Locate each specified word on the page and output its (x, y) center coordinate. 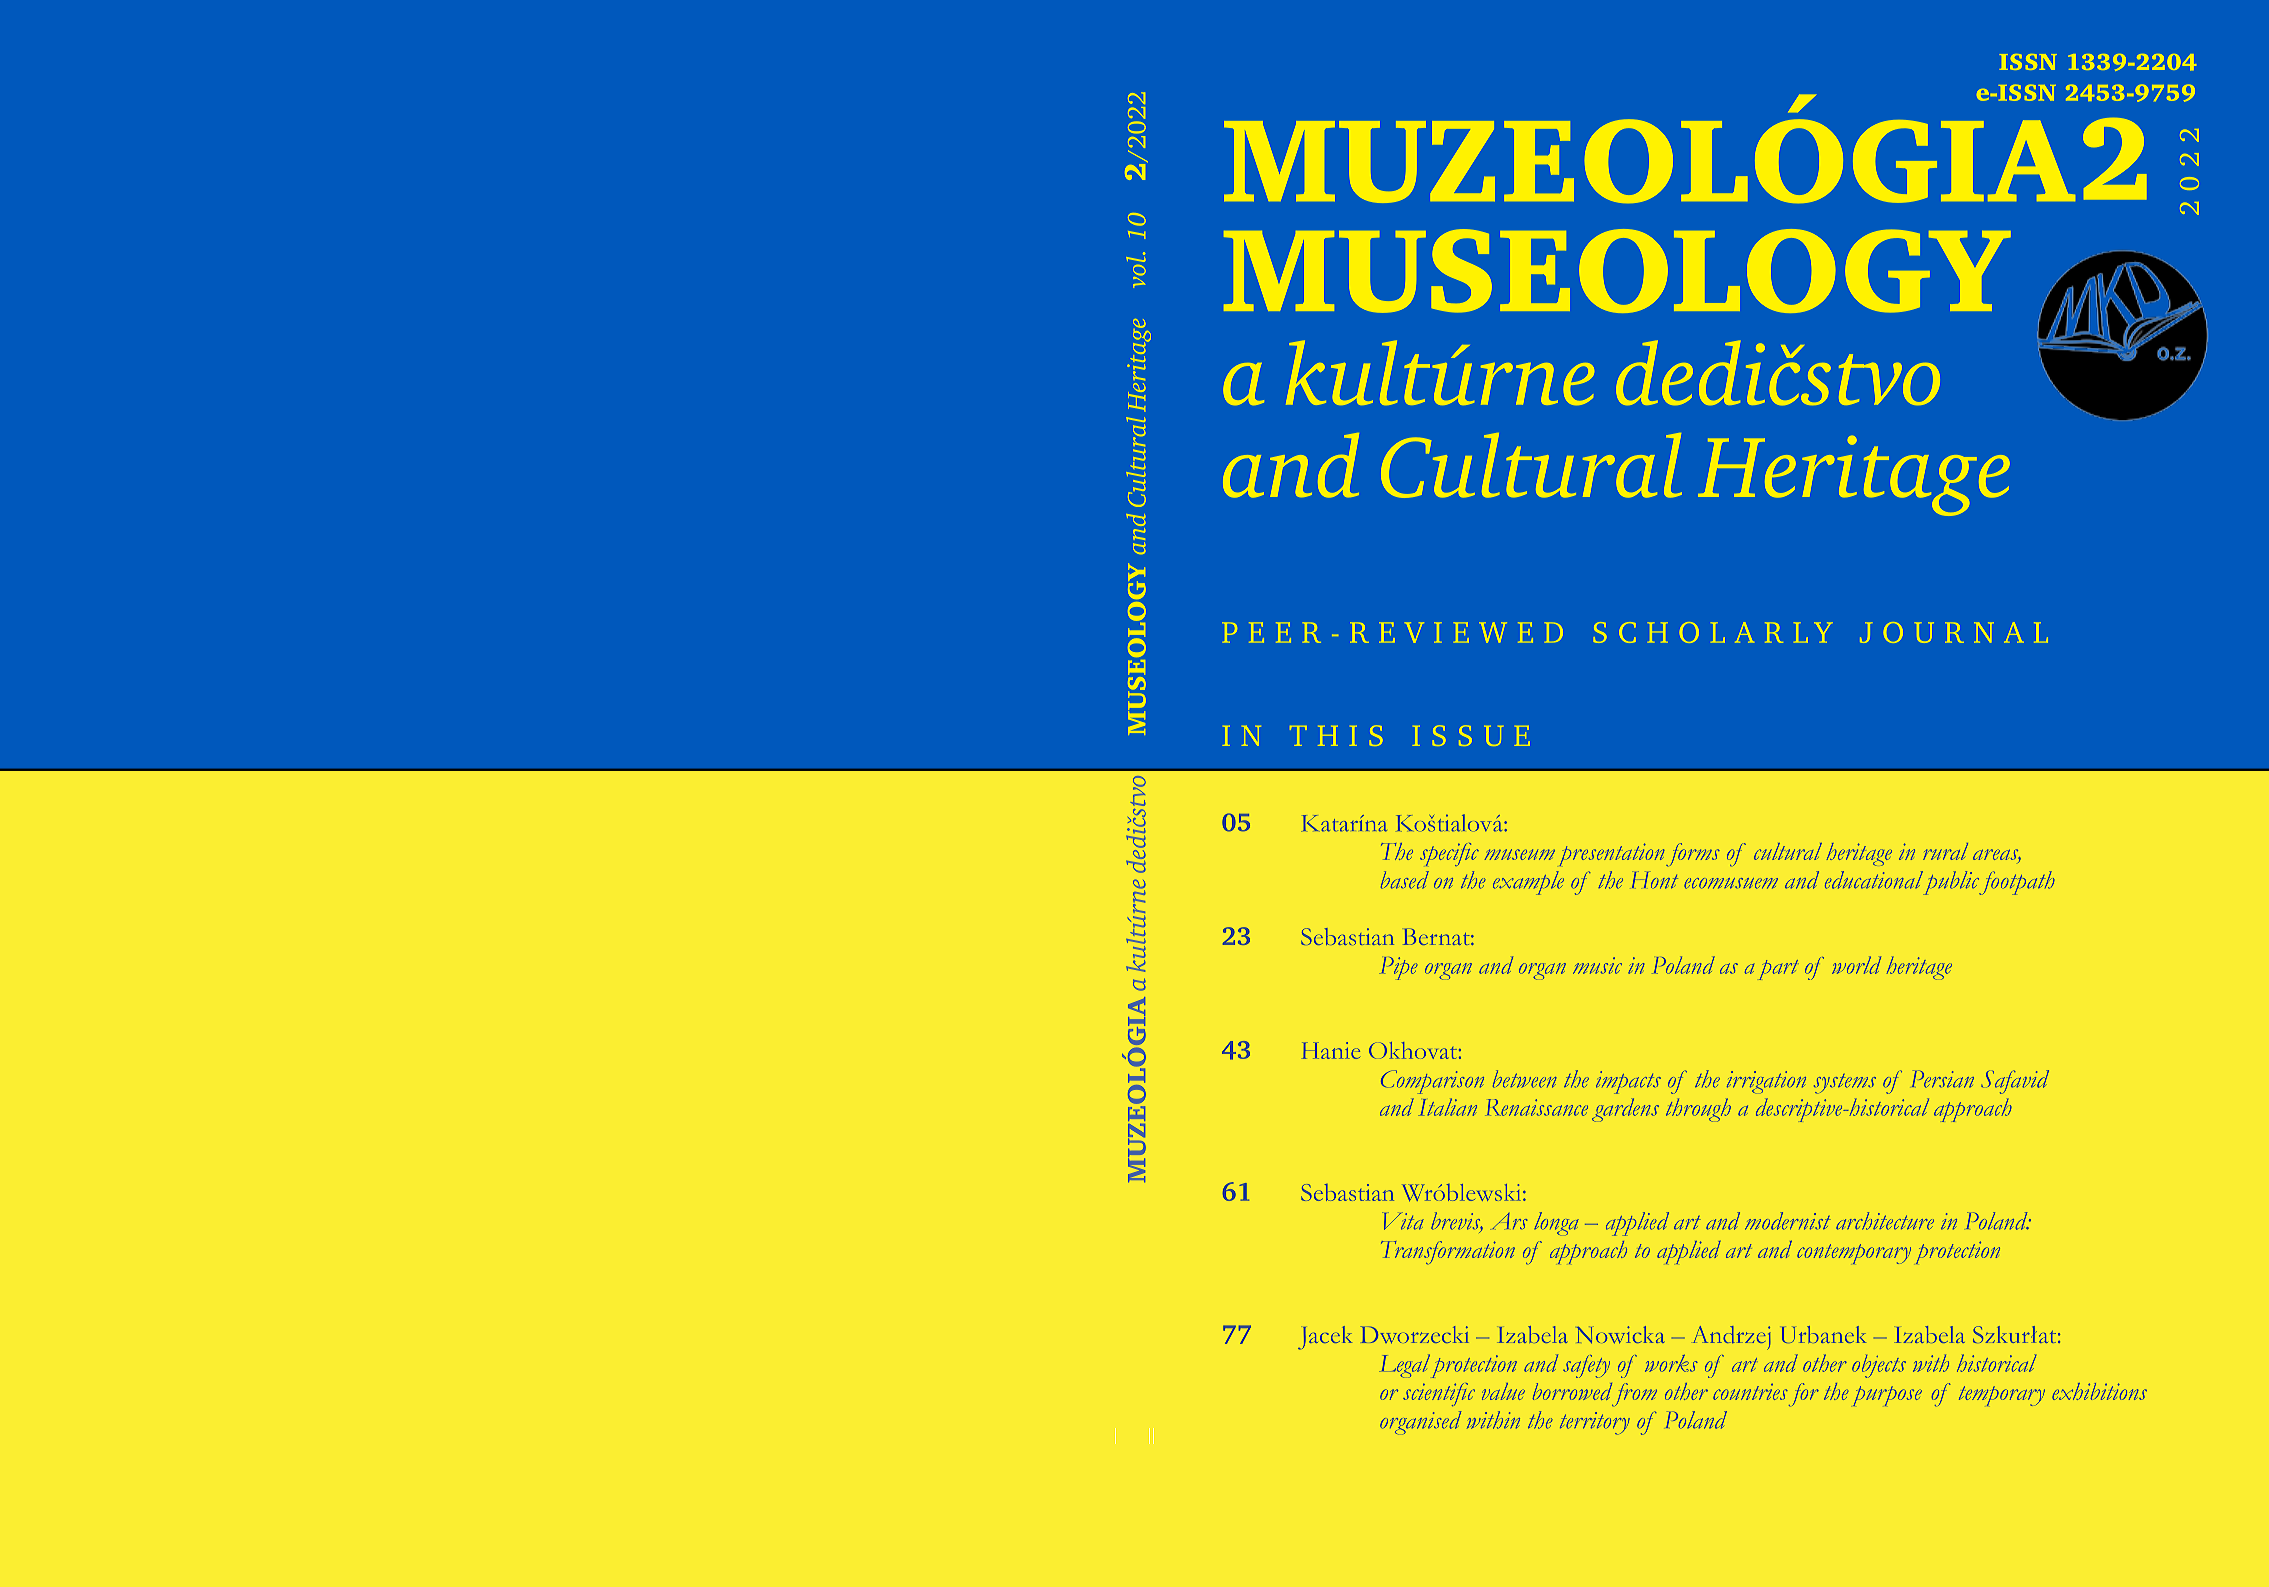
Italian (1447, 1107)
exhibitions (2099, 1391)
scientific (1439, 1394)
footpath (2017, 883)
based (1405, 880)
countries (1750, 1392)
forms (1693, 854)
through (1698, 1110)
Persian (1943, 1079)
